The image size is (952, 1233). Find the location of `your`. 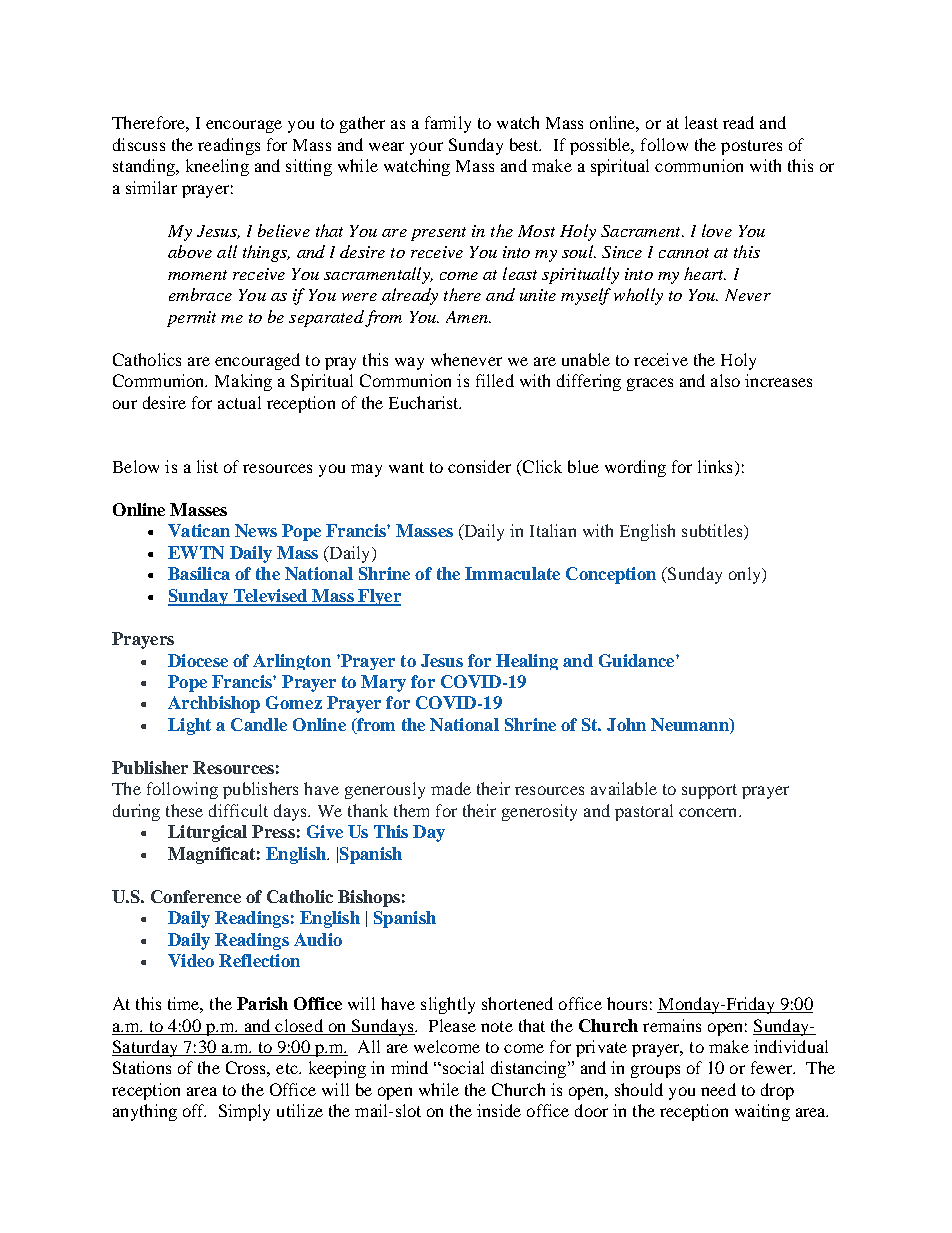

your is located at coordinates (426, 148).
